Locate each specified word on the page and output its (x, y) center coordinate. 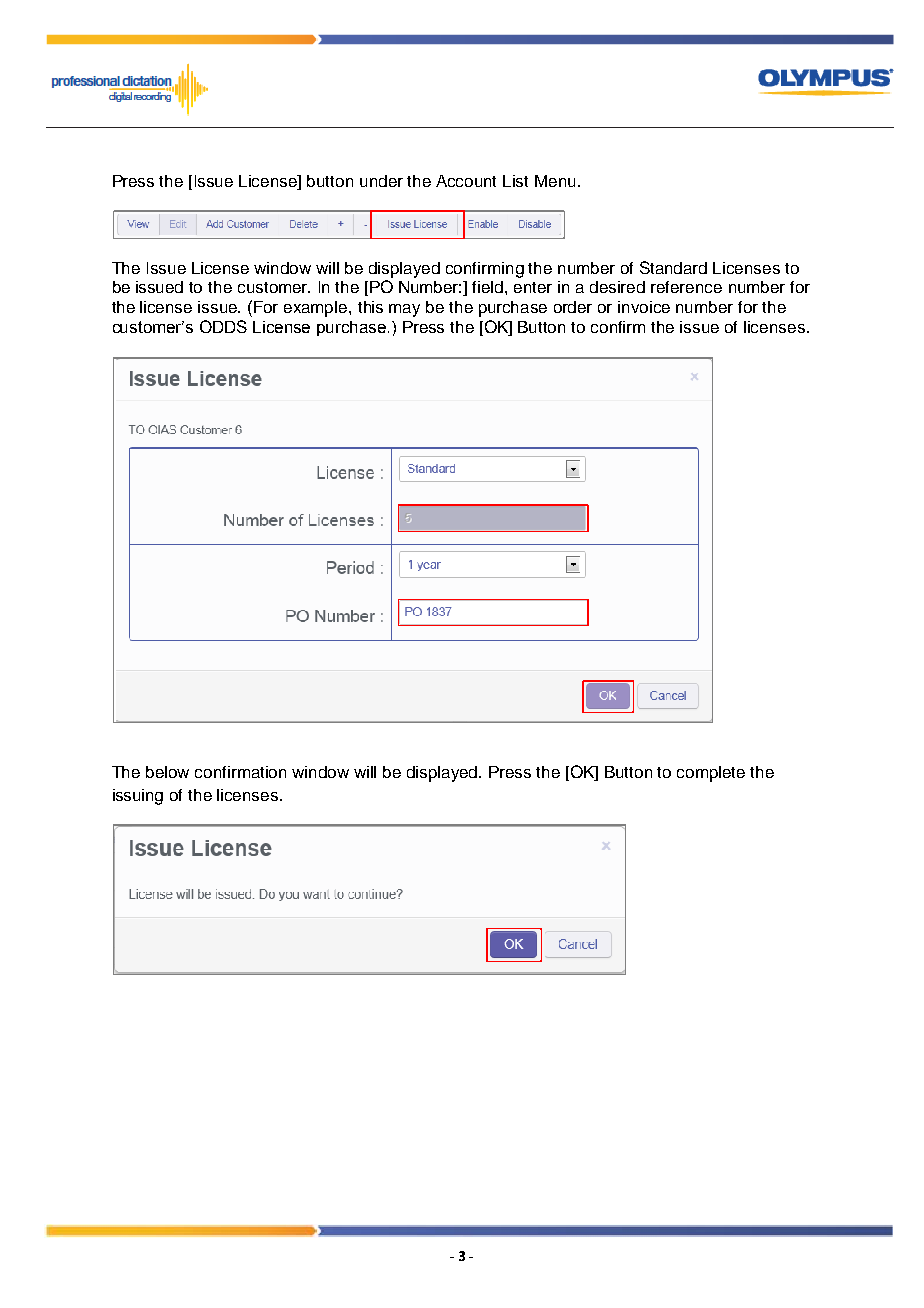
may (404, 310)
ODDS (223, 326)
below (167, 772)
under (381, 181)
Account (466, 181)
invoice (644, 307)
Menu (555, 181)
